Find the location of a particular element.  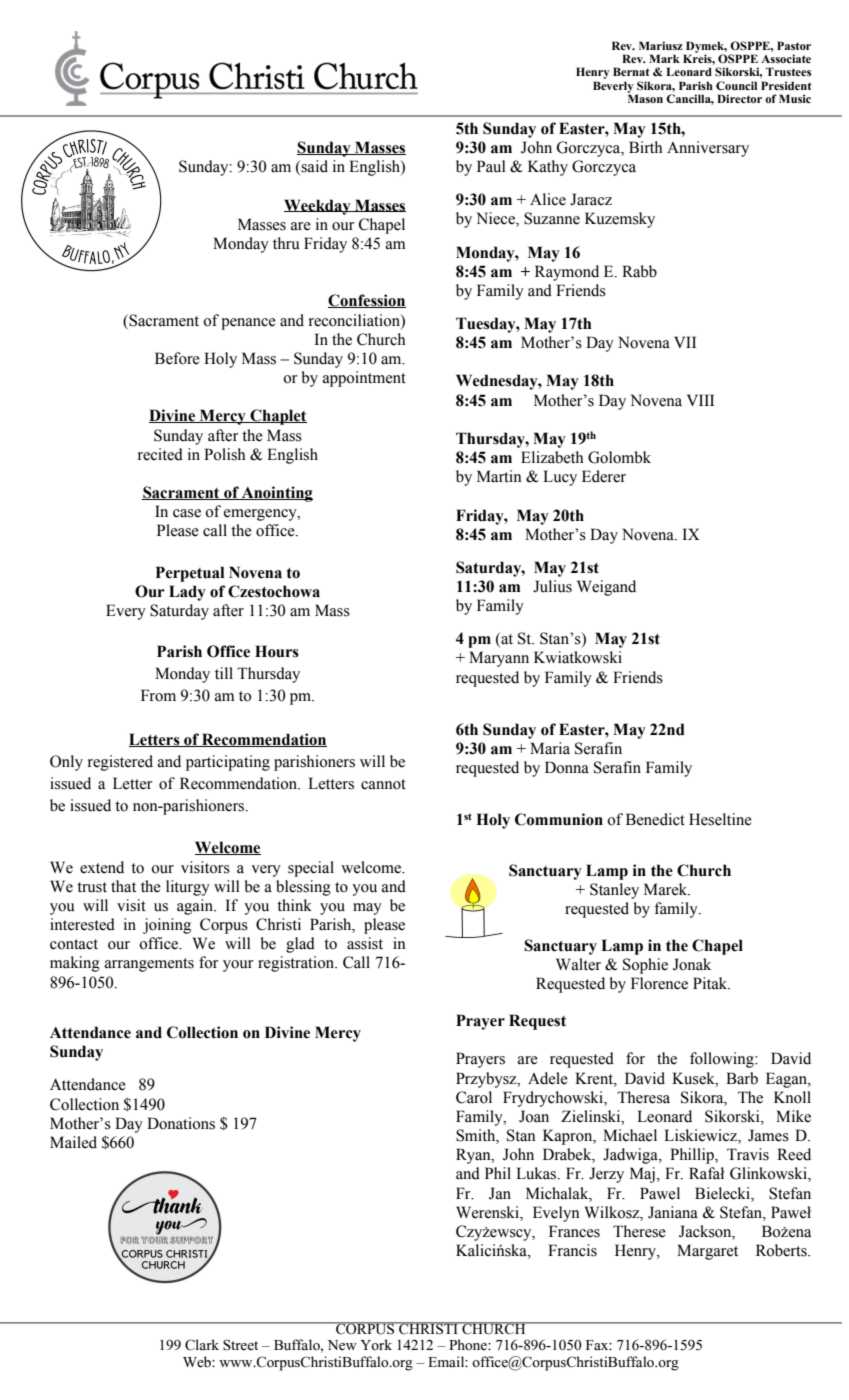

From is located at coordinates (158, 695).
